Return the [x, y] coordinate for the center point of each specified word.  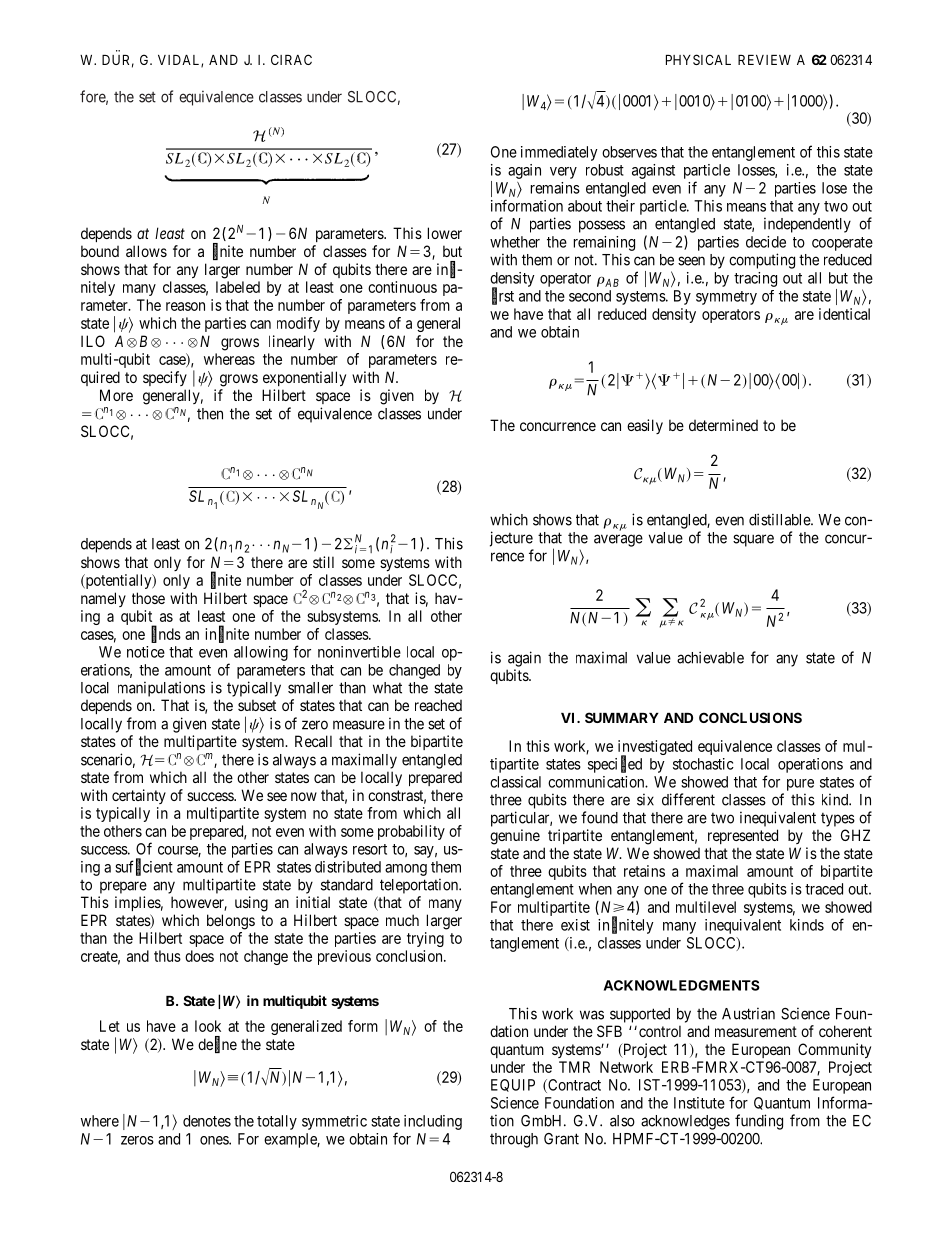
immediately [559, 153]
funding [759, 1122]
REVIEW [764, 60]
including [433, 1122]
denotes [207, 1121]
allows [146, 251]
